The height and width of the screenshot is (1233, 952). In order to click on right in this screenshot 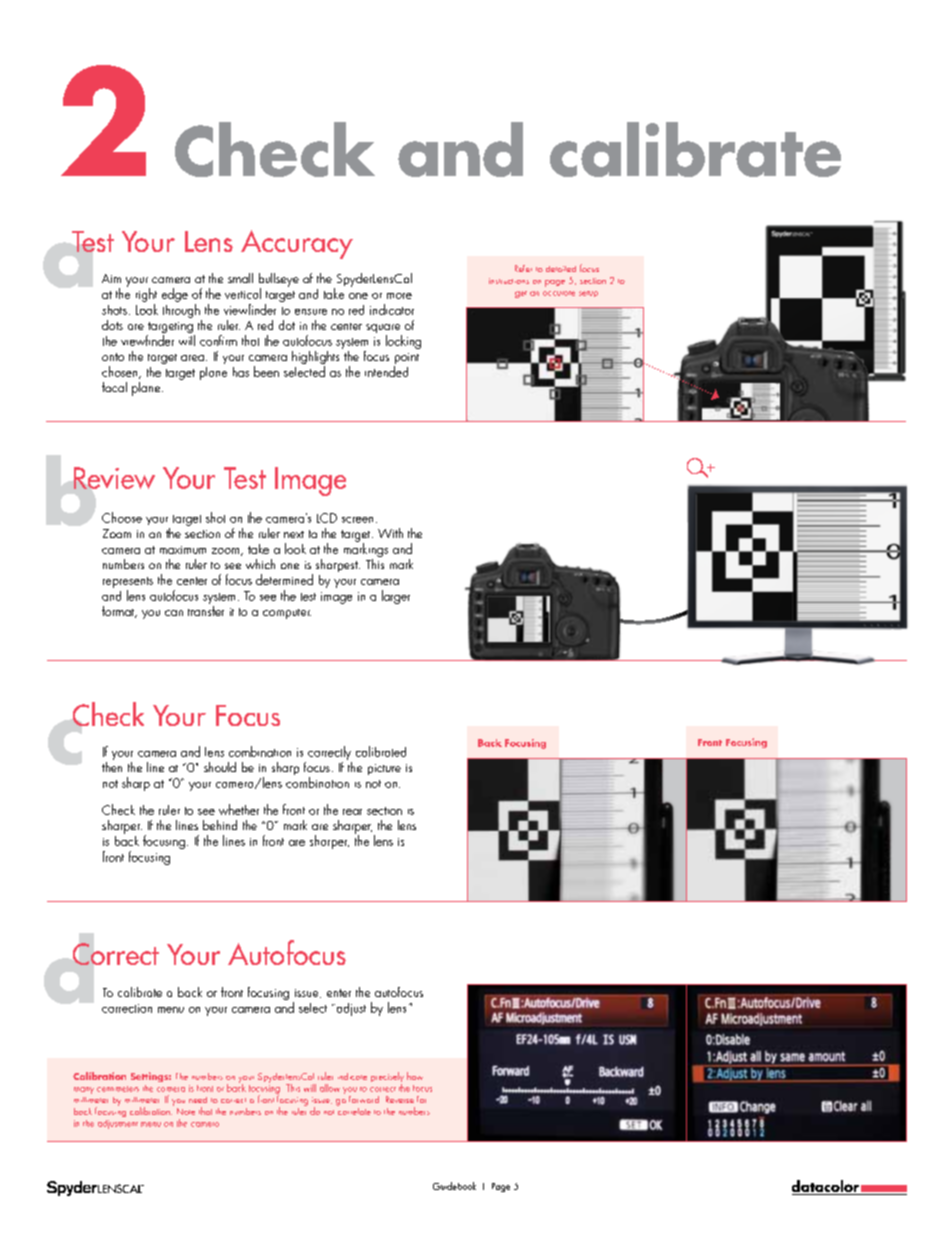, I will do `click(146, 296)`.
